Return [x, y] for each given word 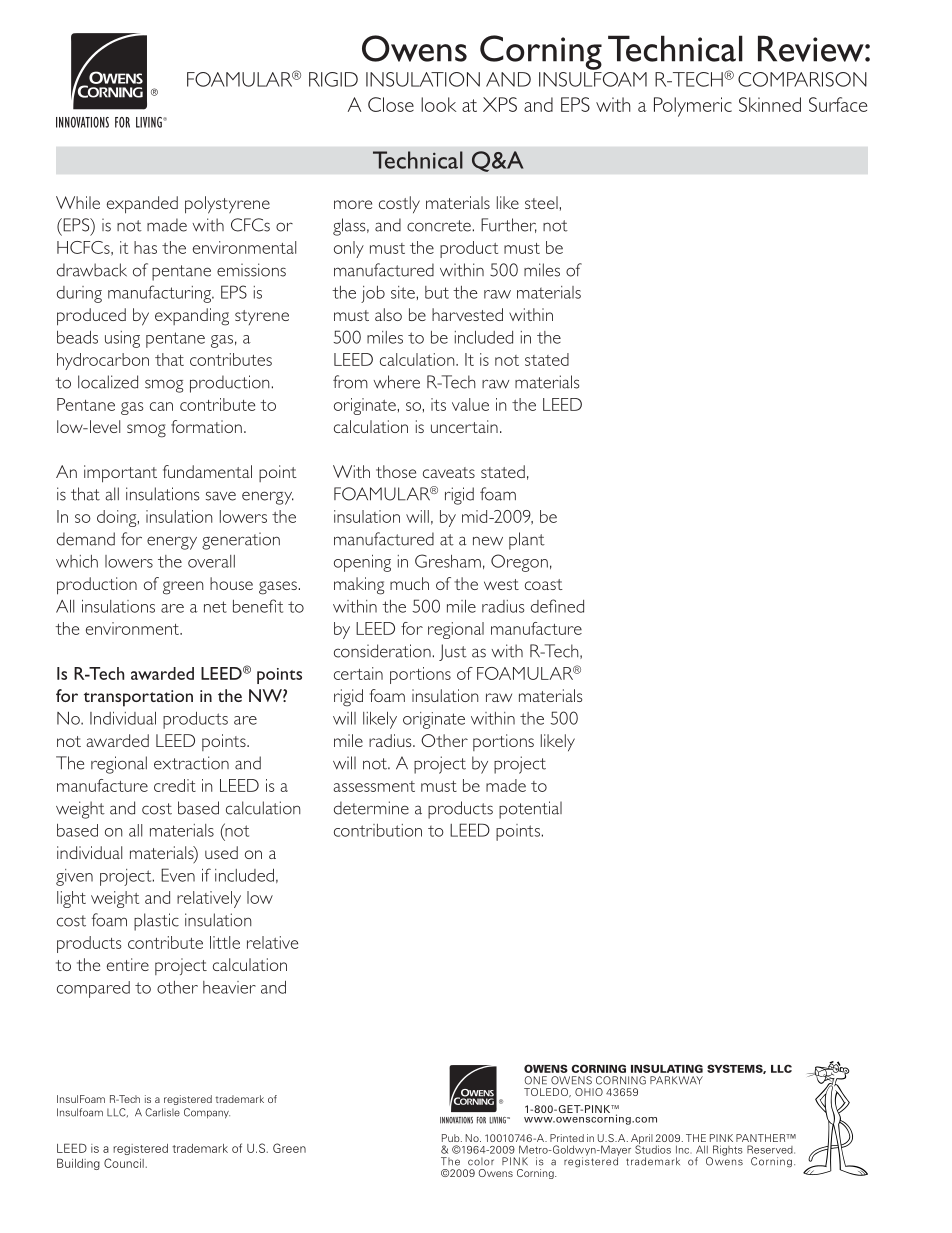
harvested [467, 314]
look [438, 104]
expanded [142, 205]
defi [543, 606]
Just [453, 652]
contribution [378, 830]
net [215, 607]
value [470, 404]
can [161, 406]
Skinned [770, 104]
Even [178, 875]
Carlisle [162, 1112]
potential [530, 810]
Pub [452, 1138]
